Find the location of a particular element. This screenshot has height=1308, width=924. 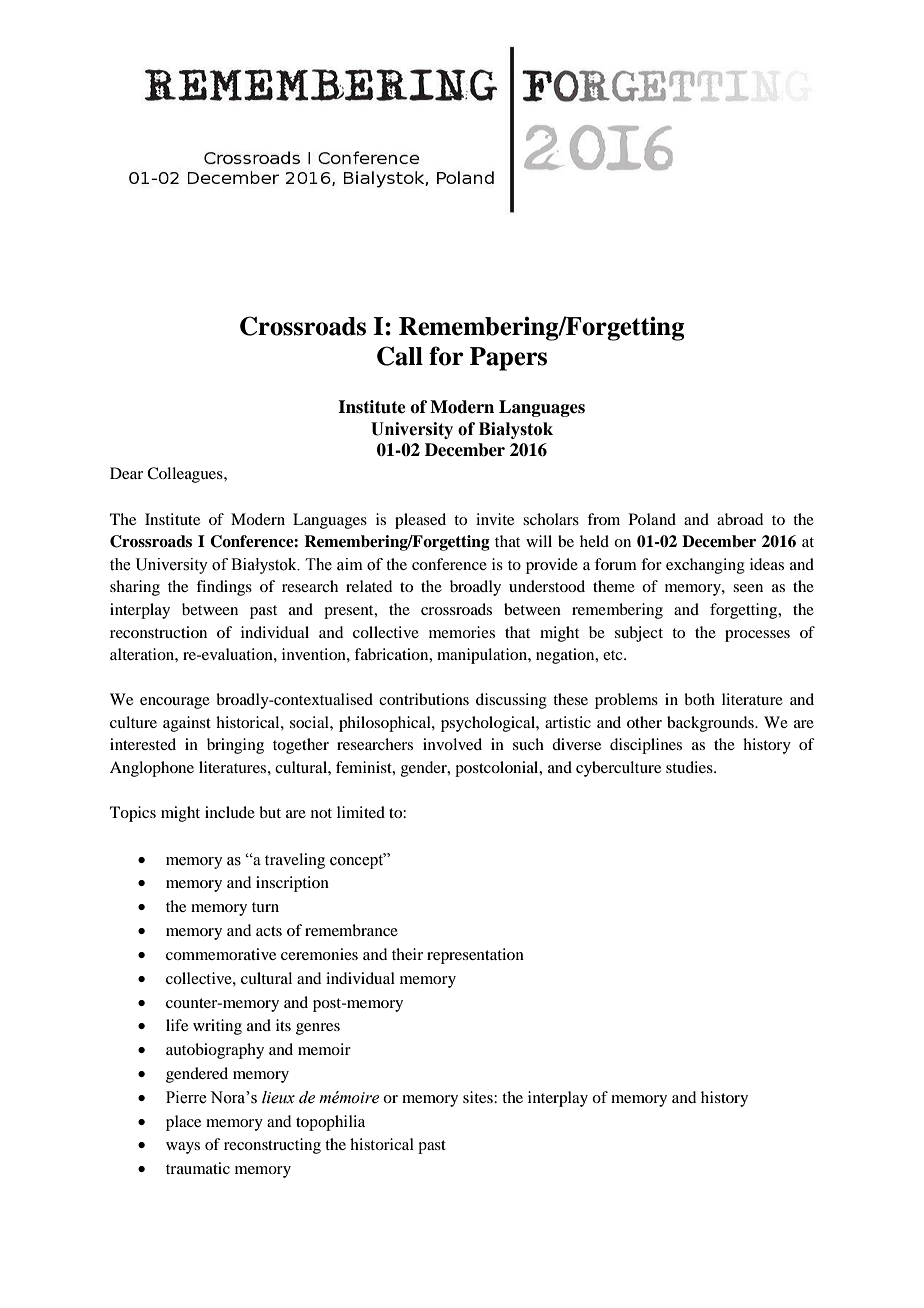

turn is located at coordinates (265, 907).
